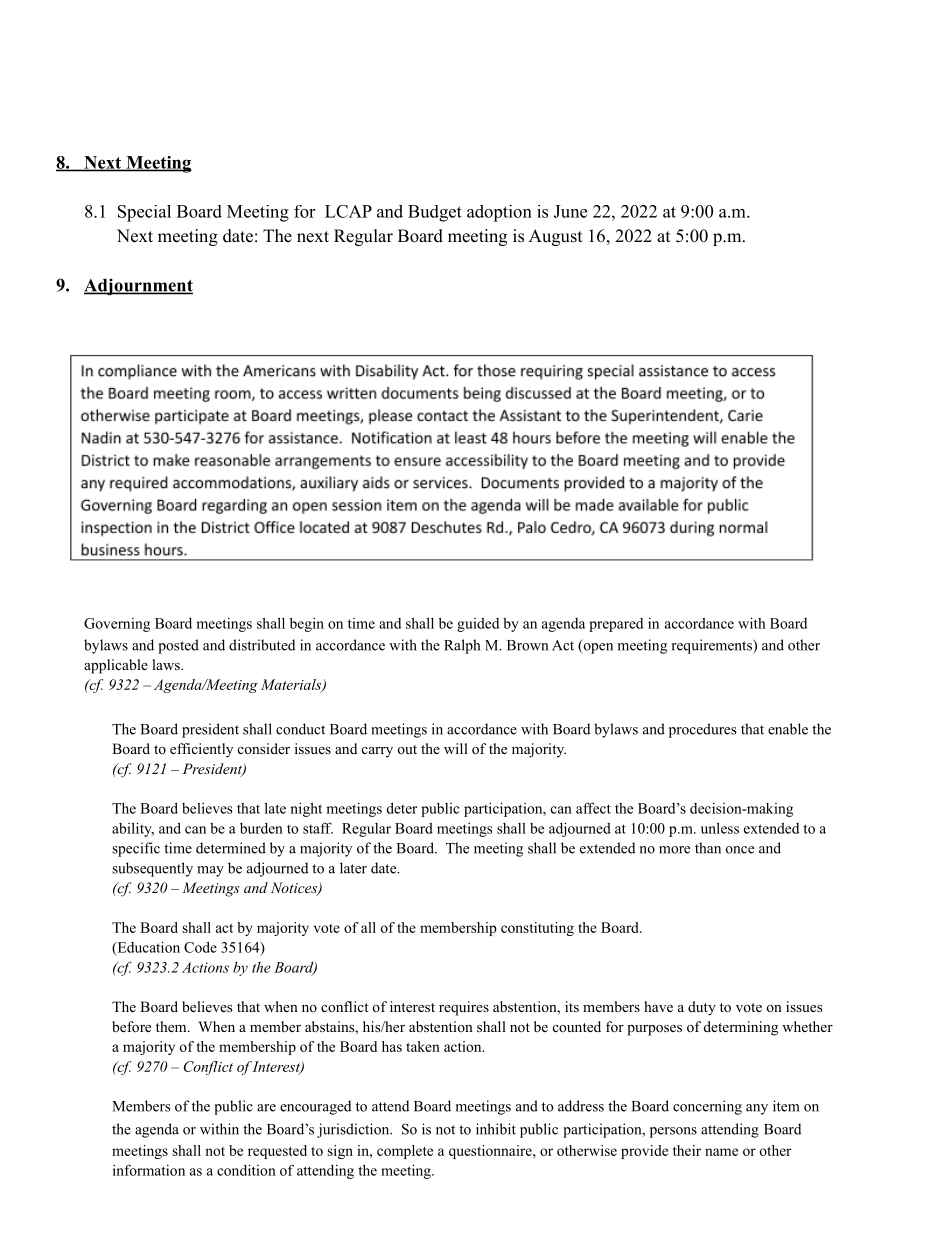 This screenshot has height=1233, width=952. I want to click on inhibit, so click(496, 1129).
